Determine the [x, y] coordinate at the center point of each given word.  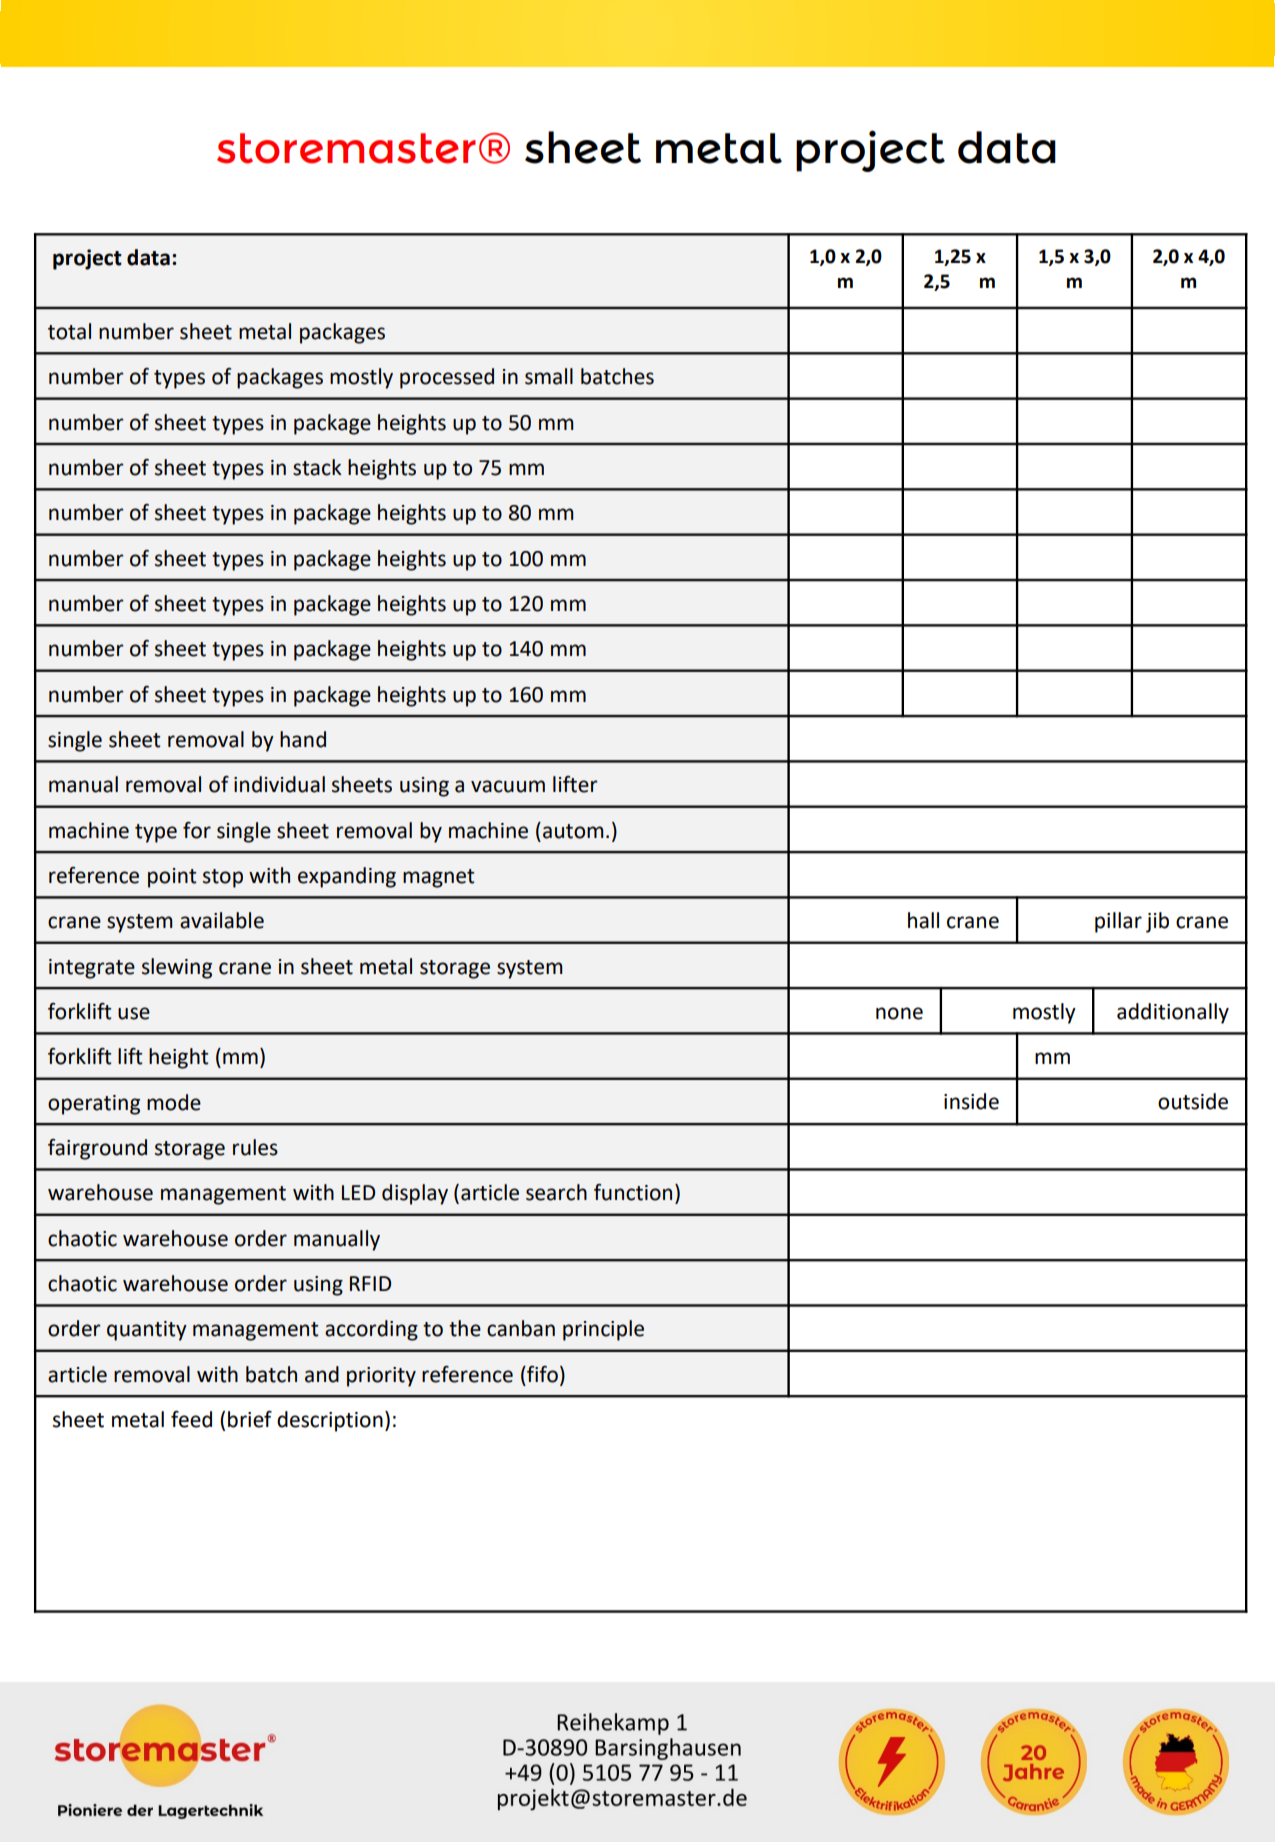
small [549, 376]
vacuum [508, 786]
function [633, 1192]
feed [191, 1419]
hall [923, 920]
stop [223, 878]
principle [603, 1330]
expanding [347, 877]
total [69, 331]
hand [303, 739]
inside [971, 1101]
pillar [1118, 922]
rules [255, 1147]
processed [447, 378]
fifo [541, 1374]
